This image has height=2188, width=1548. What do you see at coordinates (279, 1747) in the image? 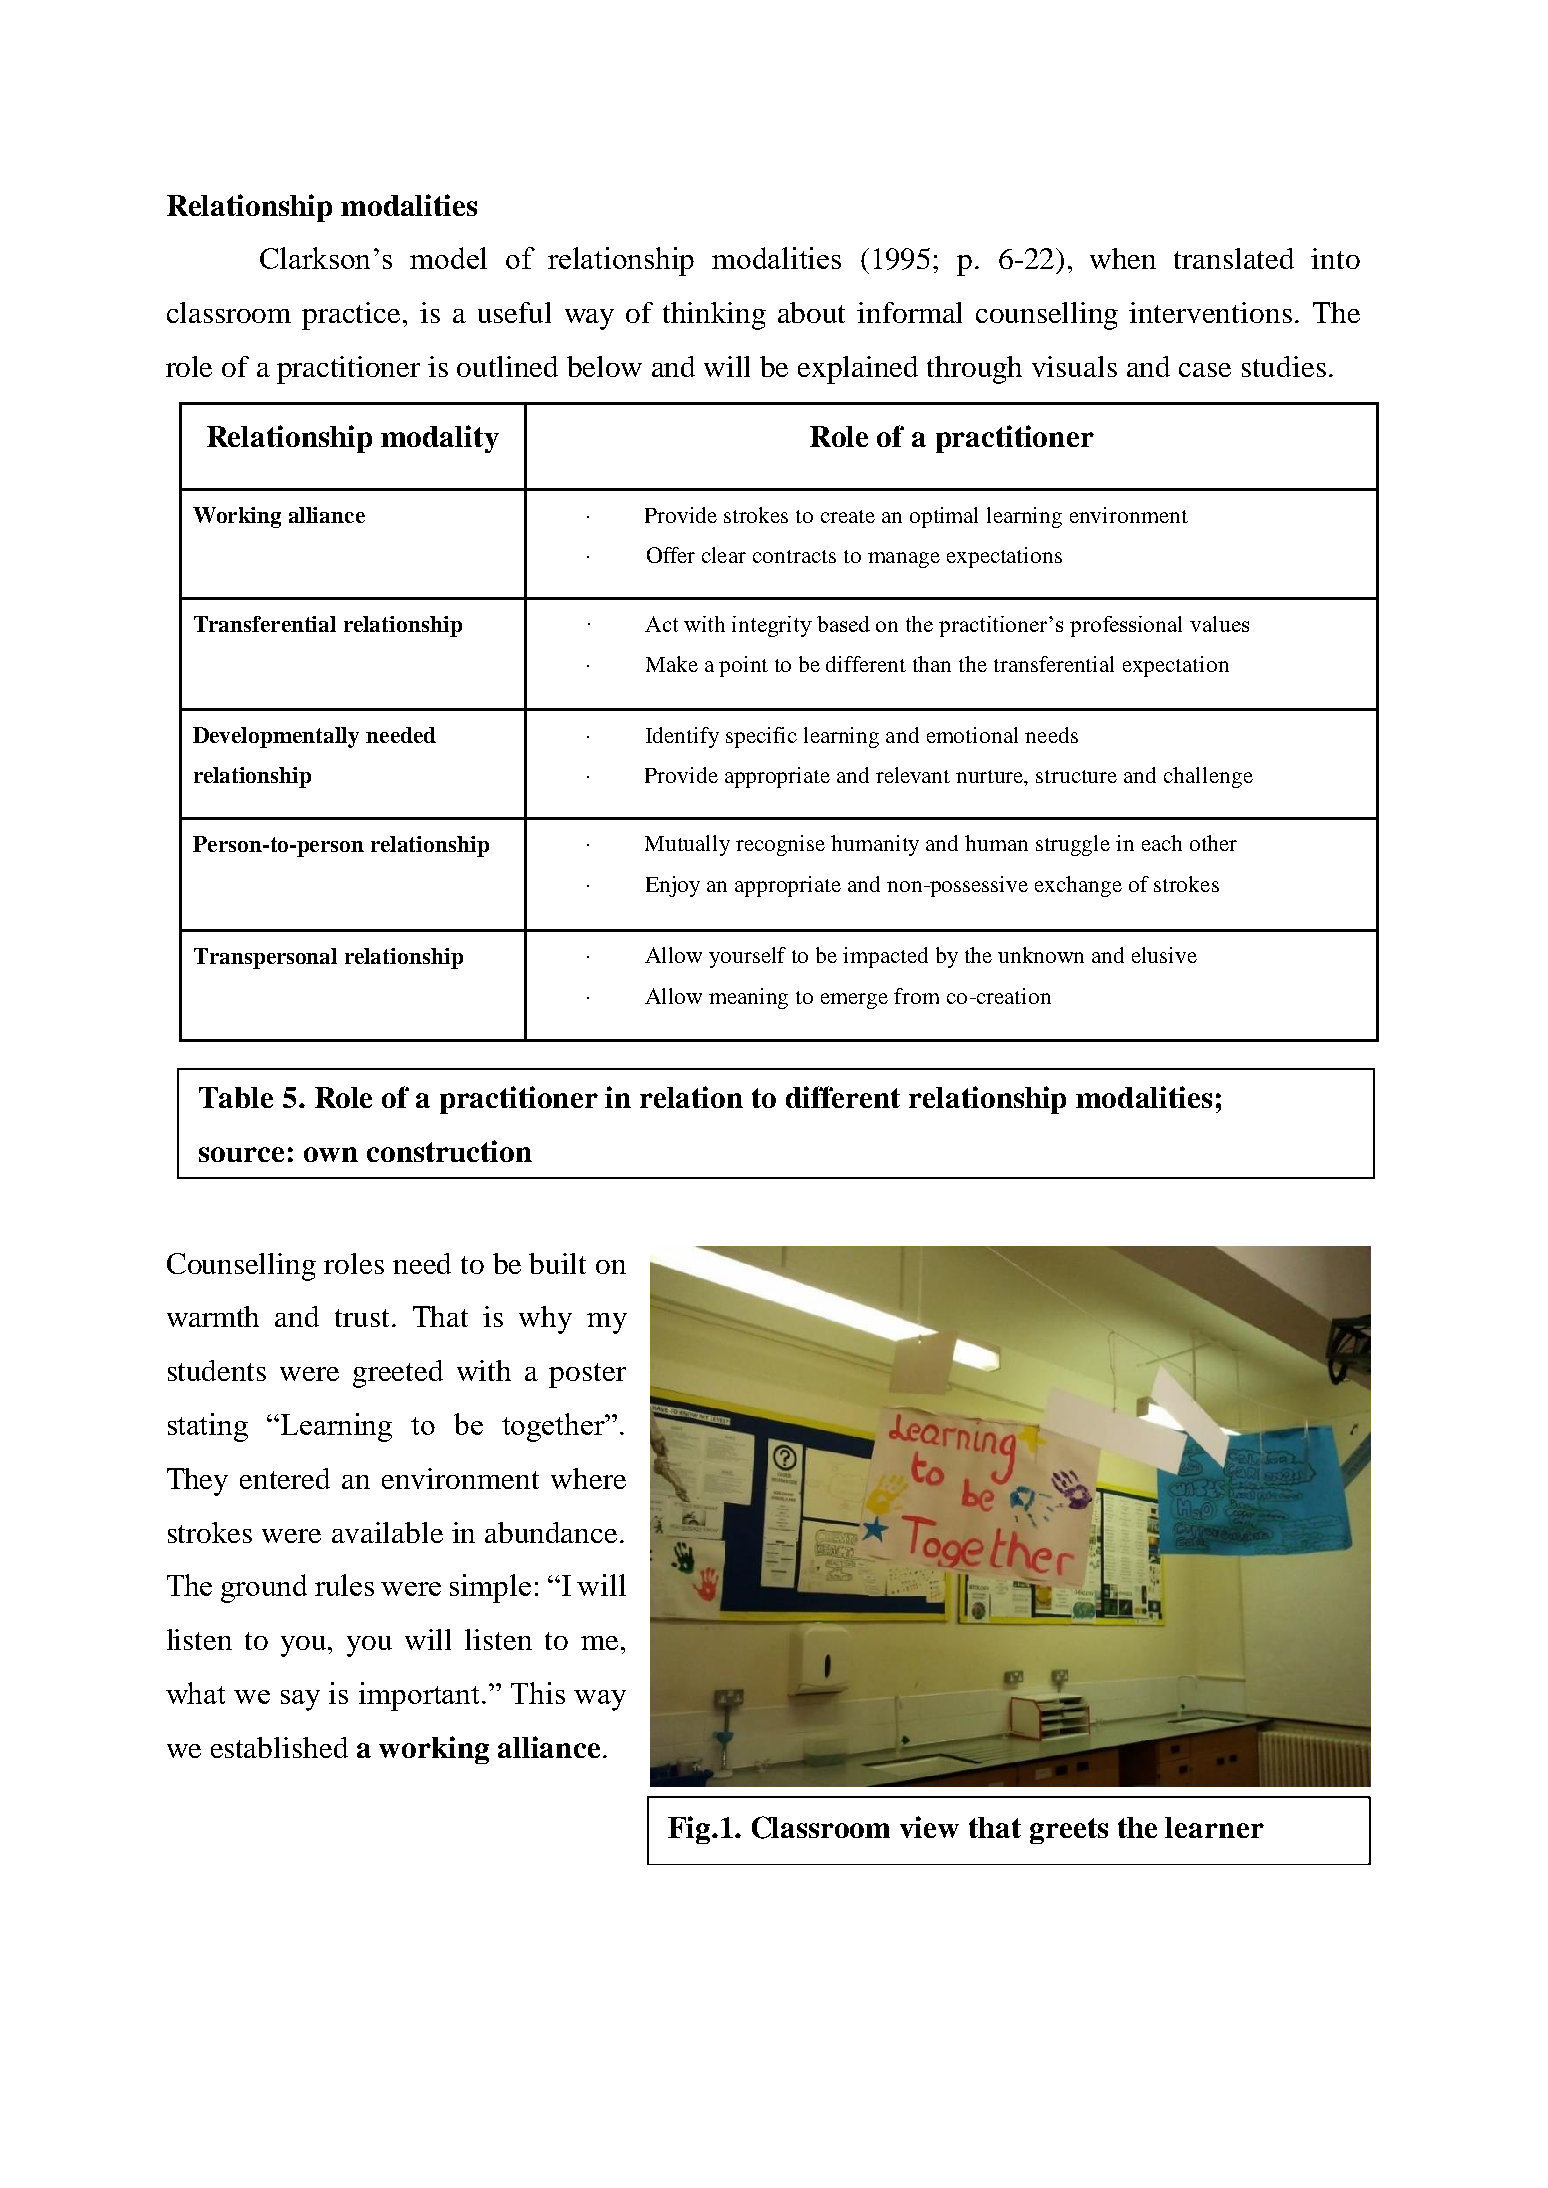
I see `established` at bounding box center [279, 1747].
